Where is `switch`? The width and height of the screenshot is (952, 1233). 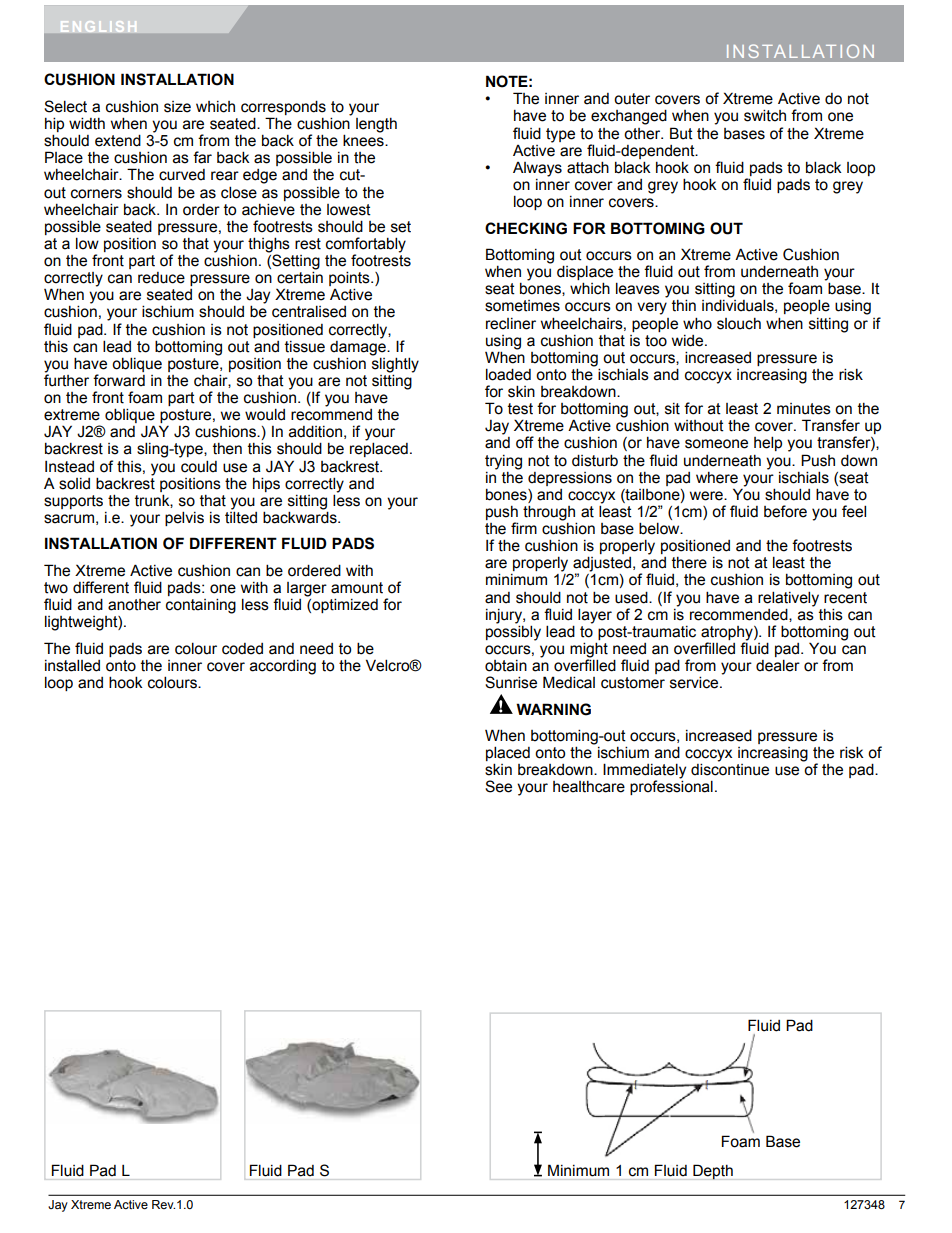 switch is located at coordinates (765, 115).
